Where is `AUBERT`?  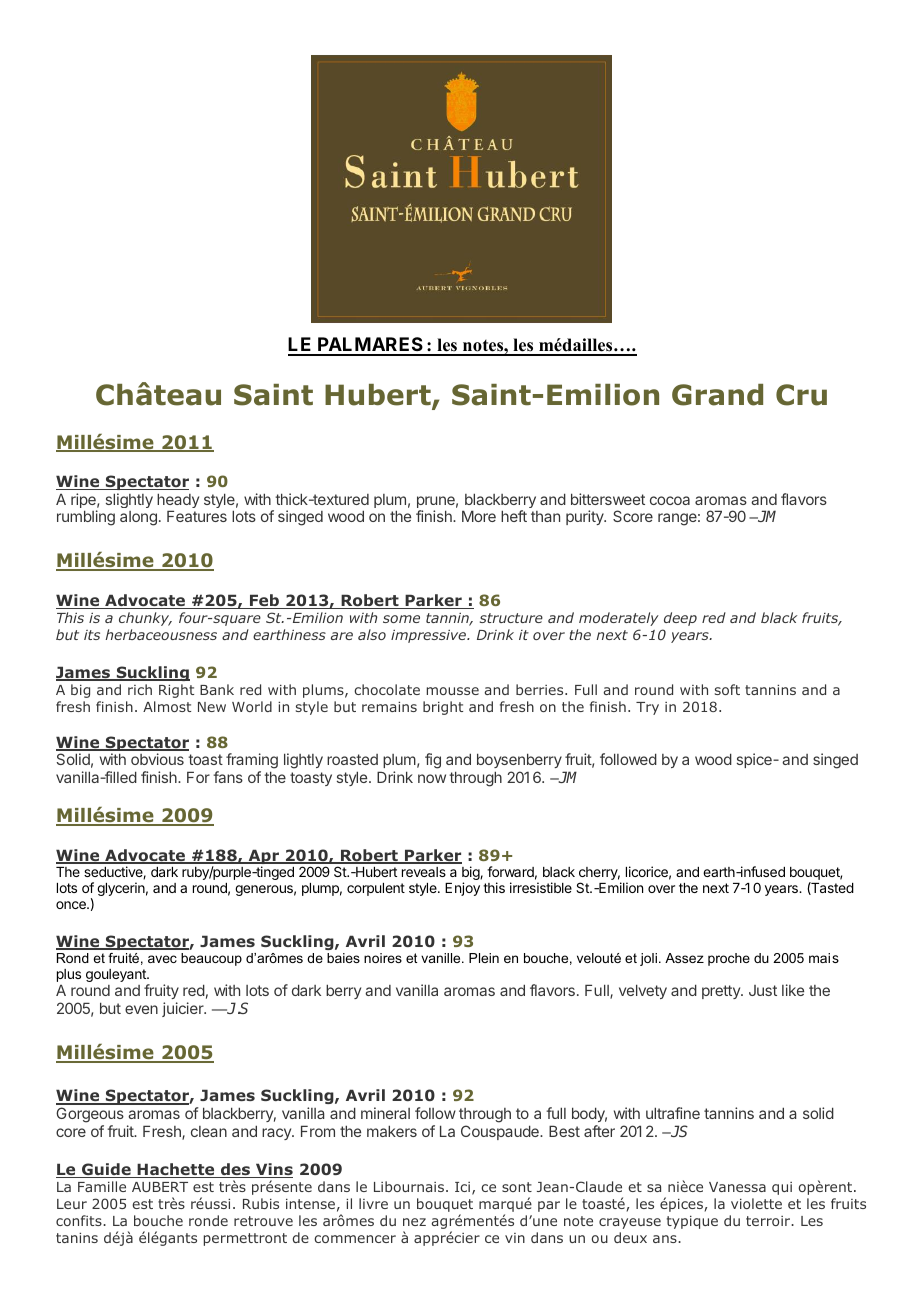
AUBERT is located at coordinates (160, 1187).
